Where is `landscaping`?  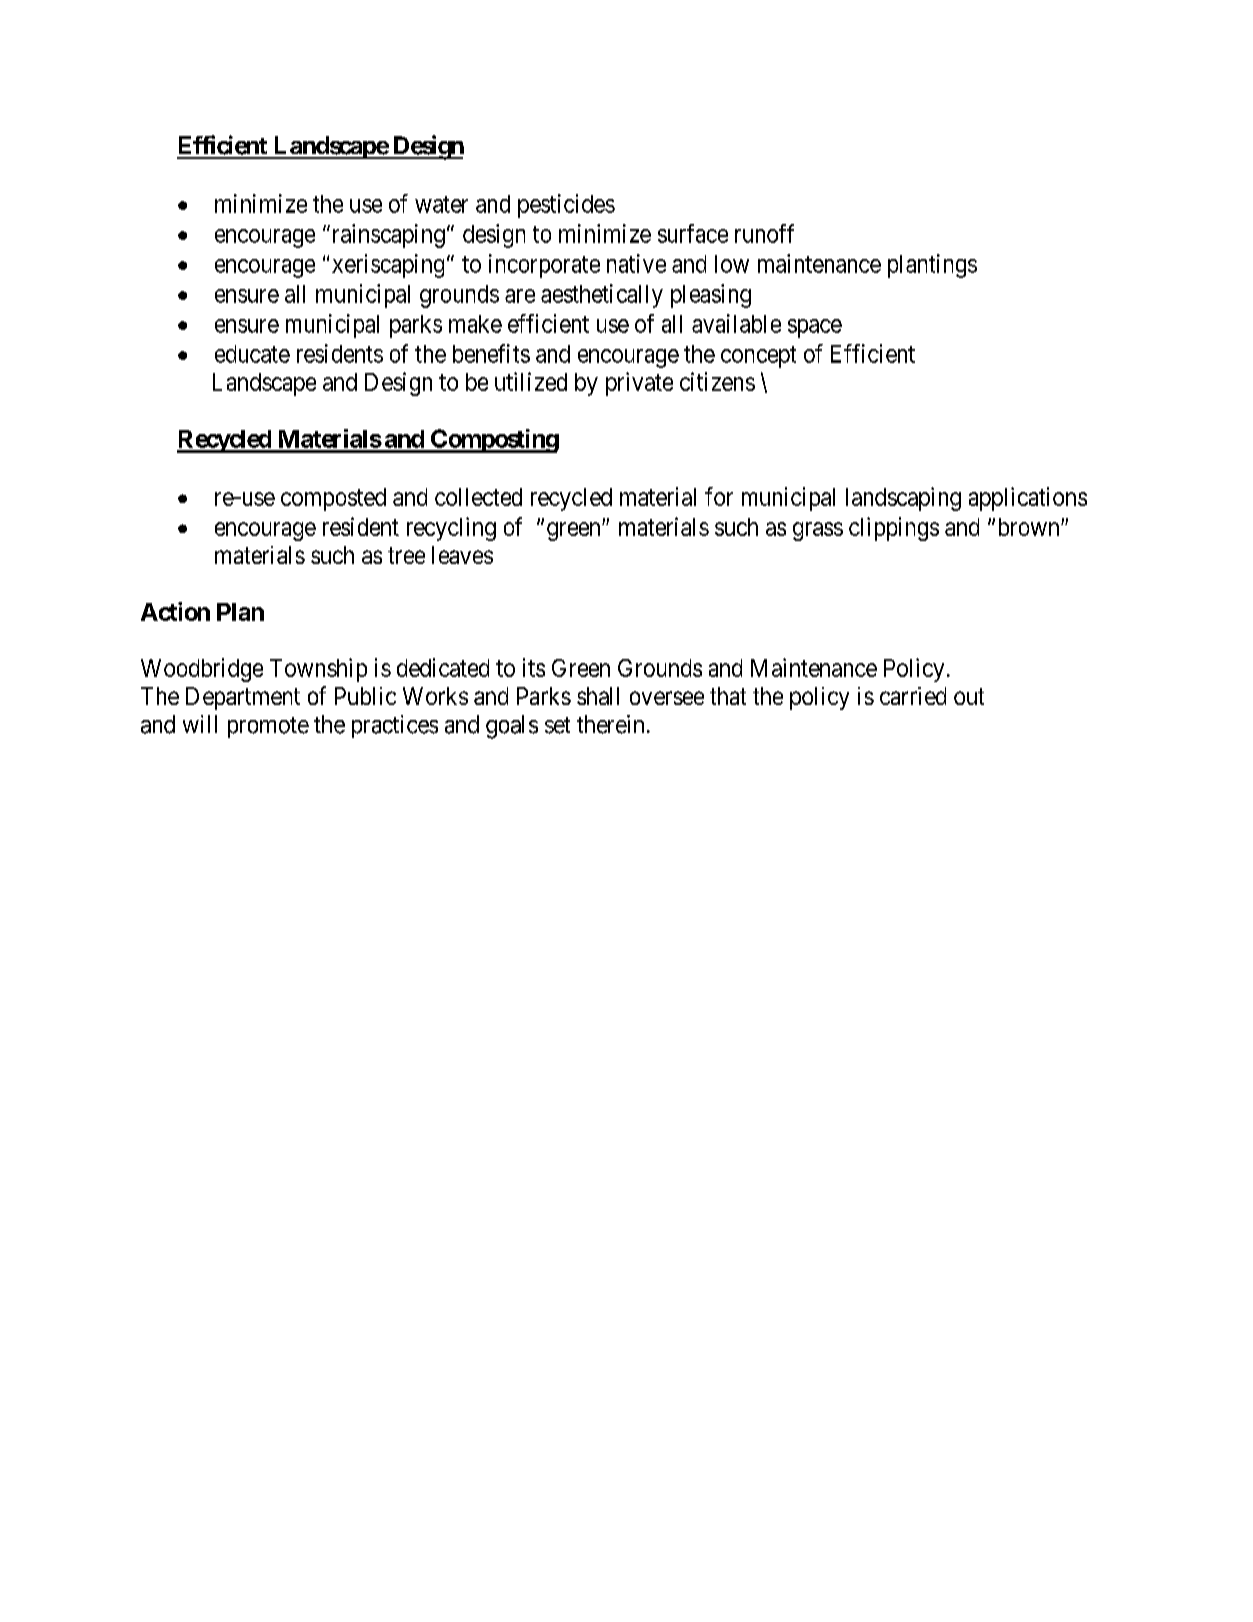
landscaping is located at coordinates (903, 499).
